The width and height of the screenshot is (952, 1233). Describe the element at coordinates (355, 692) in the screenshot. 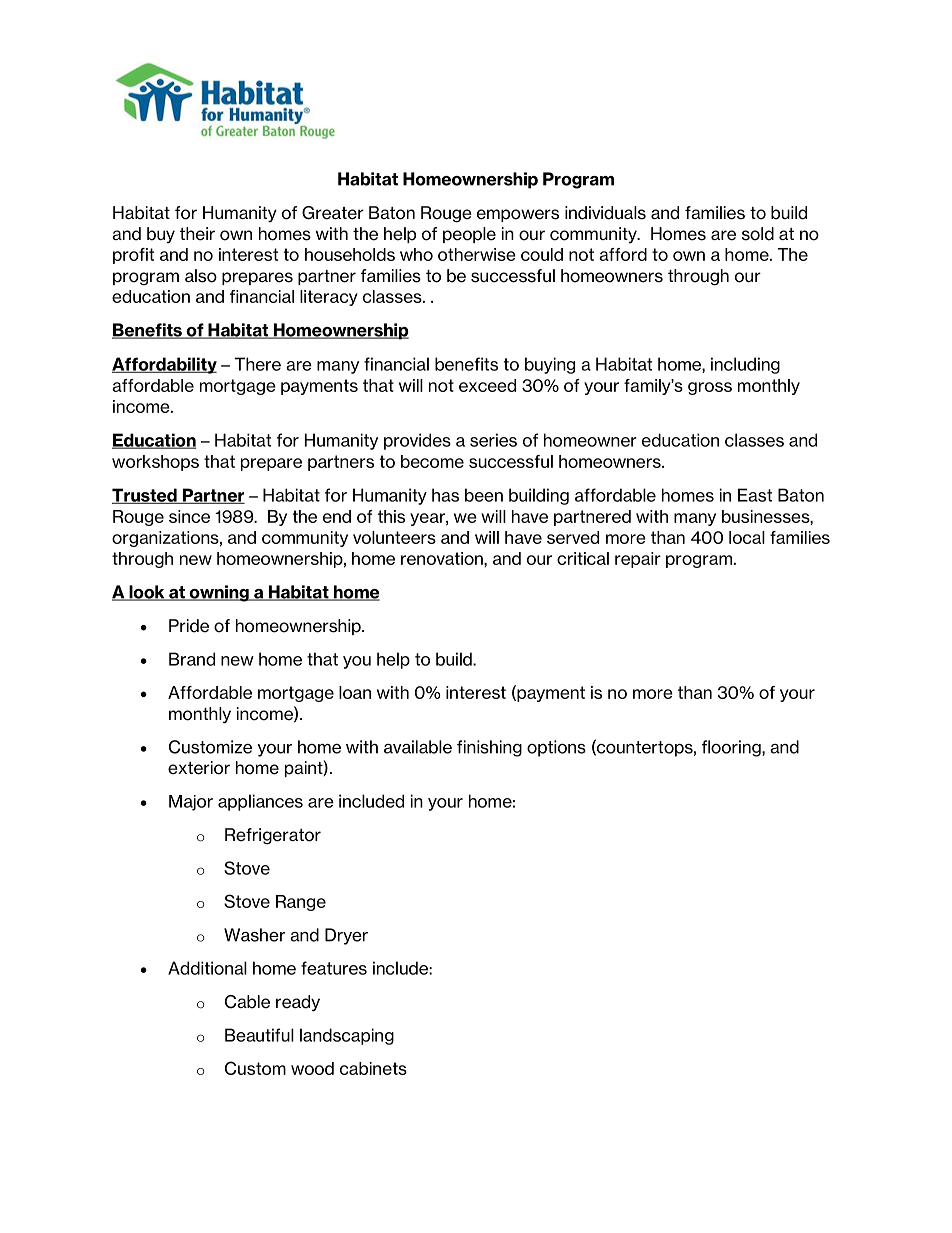

I see `loan` at that location.
